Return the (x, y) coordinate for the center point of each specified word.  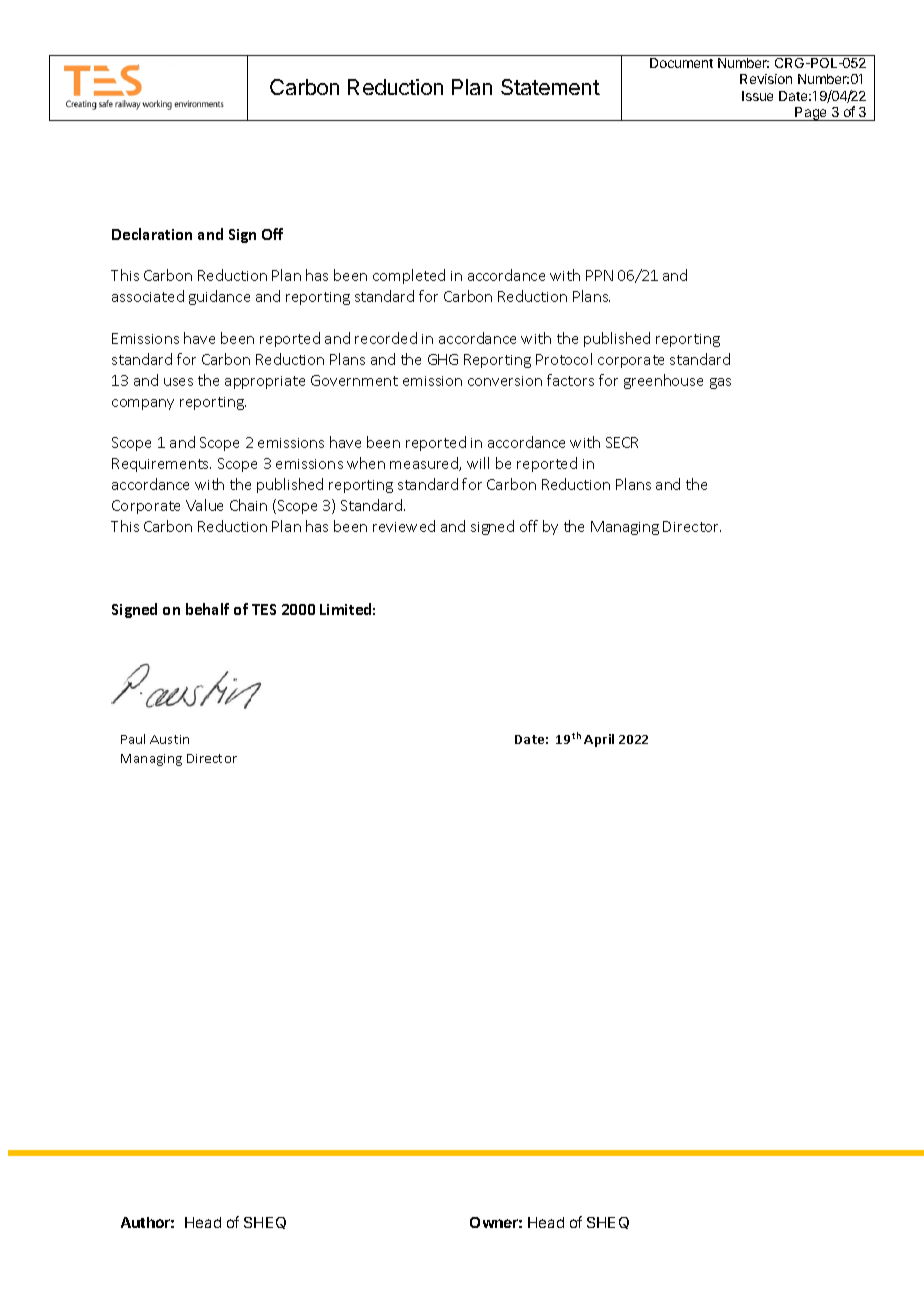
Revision (766, 79)
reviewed (404, 526)
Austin (169, 739)
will (478, 463)
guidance (219, 297)
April (599, 740)
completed (409, 276)
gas (720, 383)
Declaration (152, 234)
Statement (550, 87)
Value (204, 505)
